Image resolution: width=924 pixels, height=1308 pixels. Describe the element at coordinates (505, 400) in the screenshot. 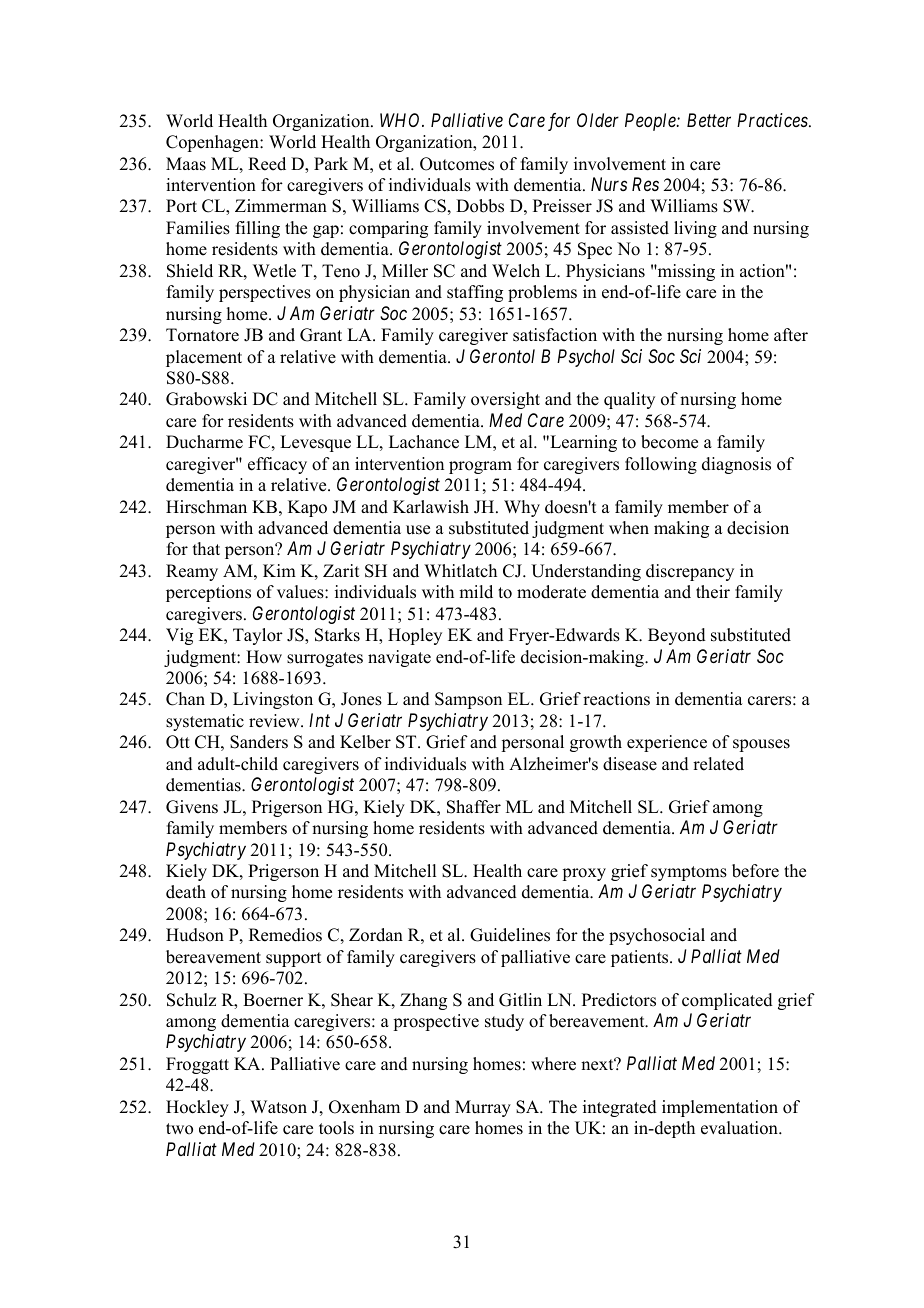

I see `oversight` at that location.
